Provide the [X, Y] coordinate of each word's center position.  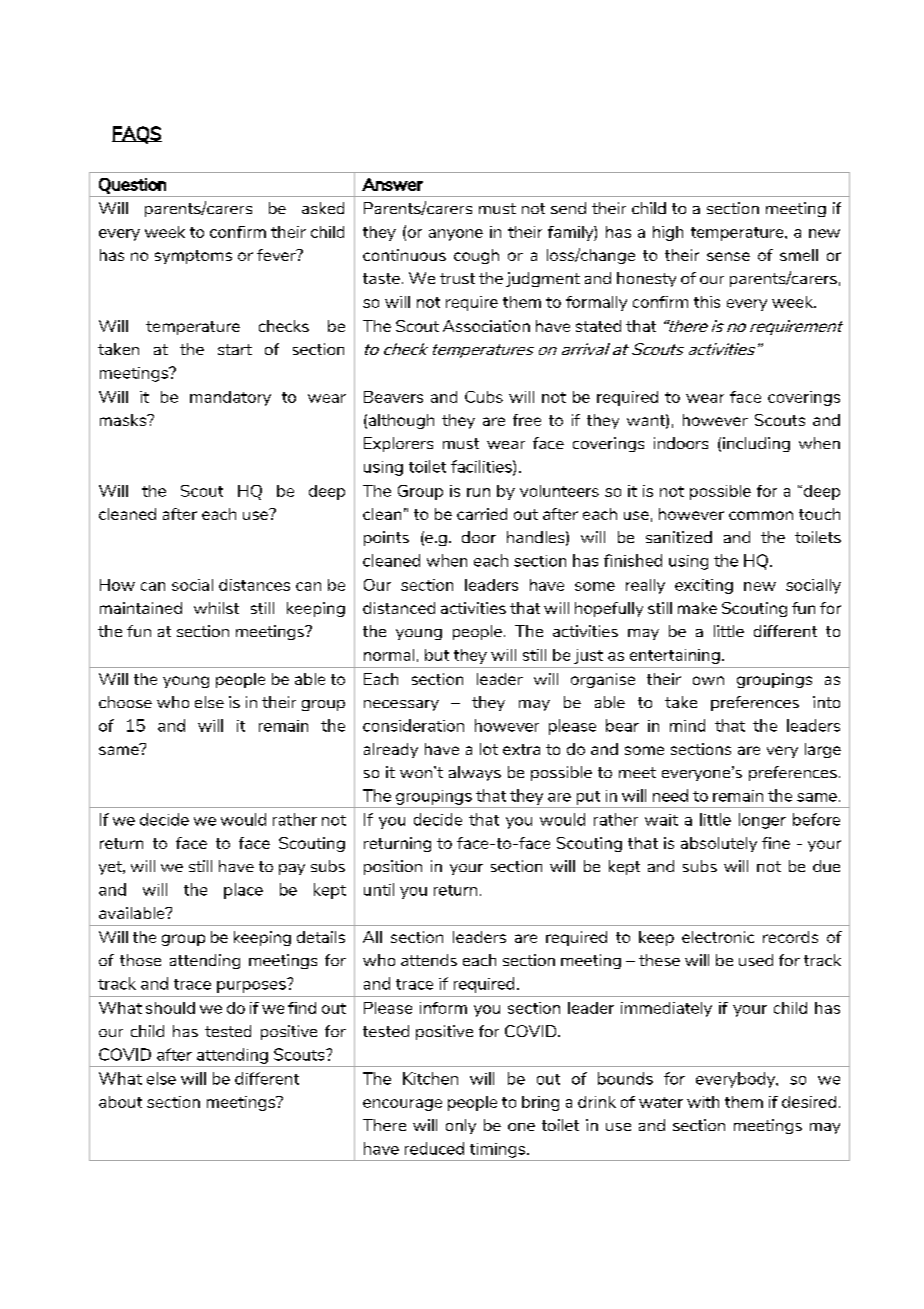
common [761, 515]
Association [486, 326]
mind [687, 725]
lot [489, 749]
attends [429, 960]
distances [254, 585]
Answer [392, 184]
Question [132, 186]
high [668, 233]
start [235, 349]
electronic [718, 937]
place [243, 891]
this [707, 302]
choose [125, 702]
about [120, 1102]
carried [482, 514]
